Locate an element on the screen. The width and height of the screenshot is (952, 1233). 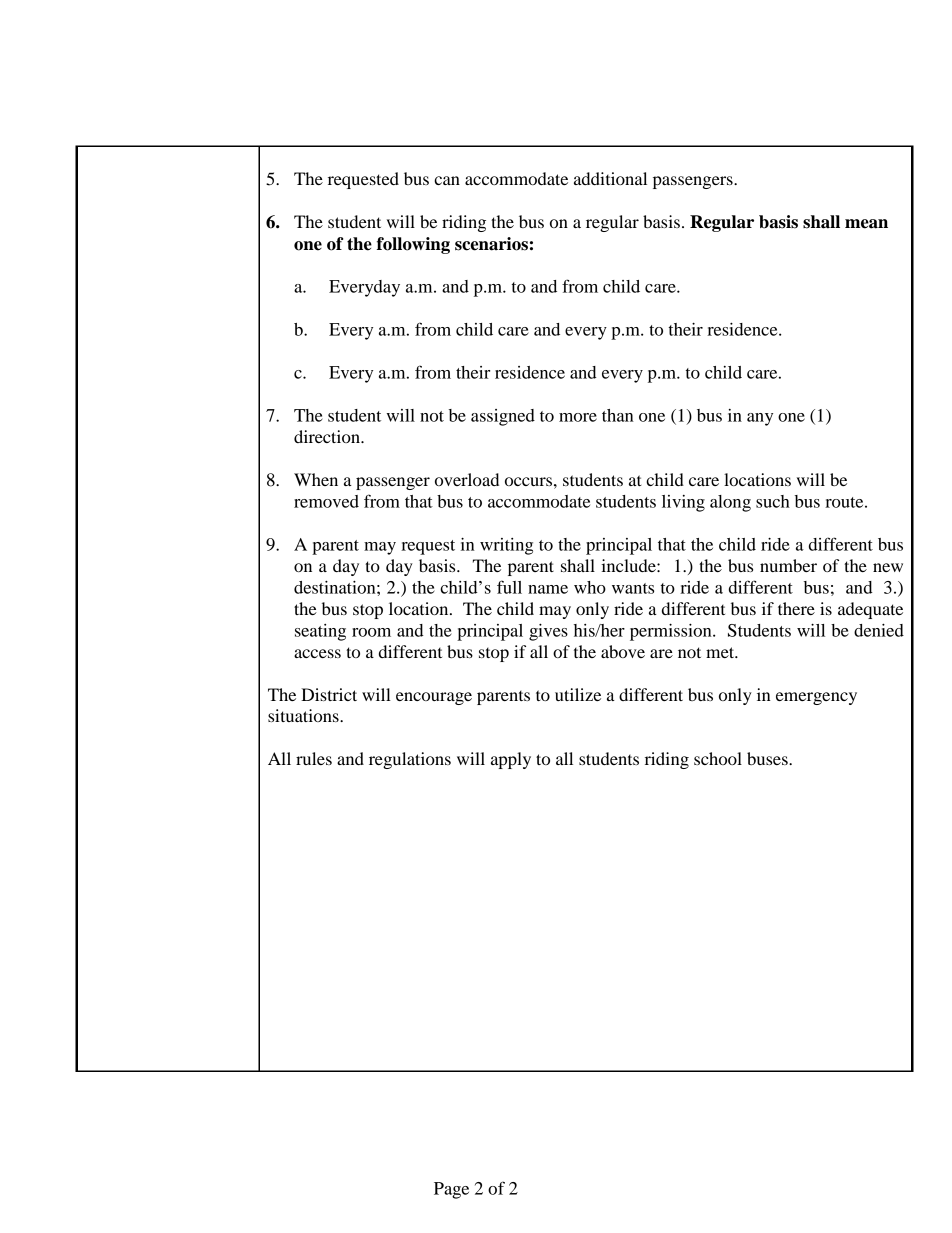
any is located at coordinates (760, 419).
